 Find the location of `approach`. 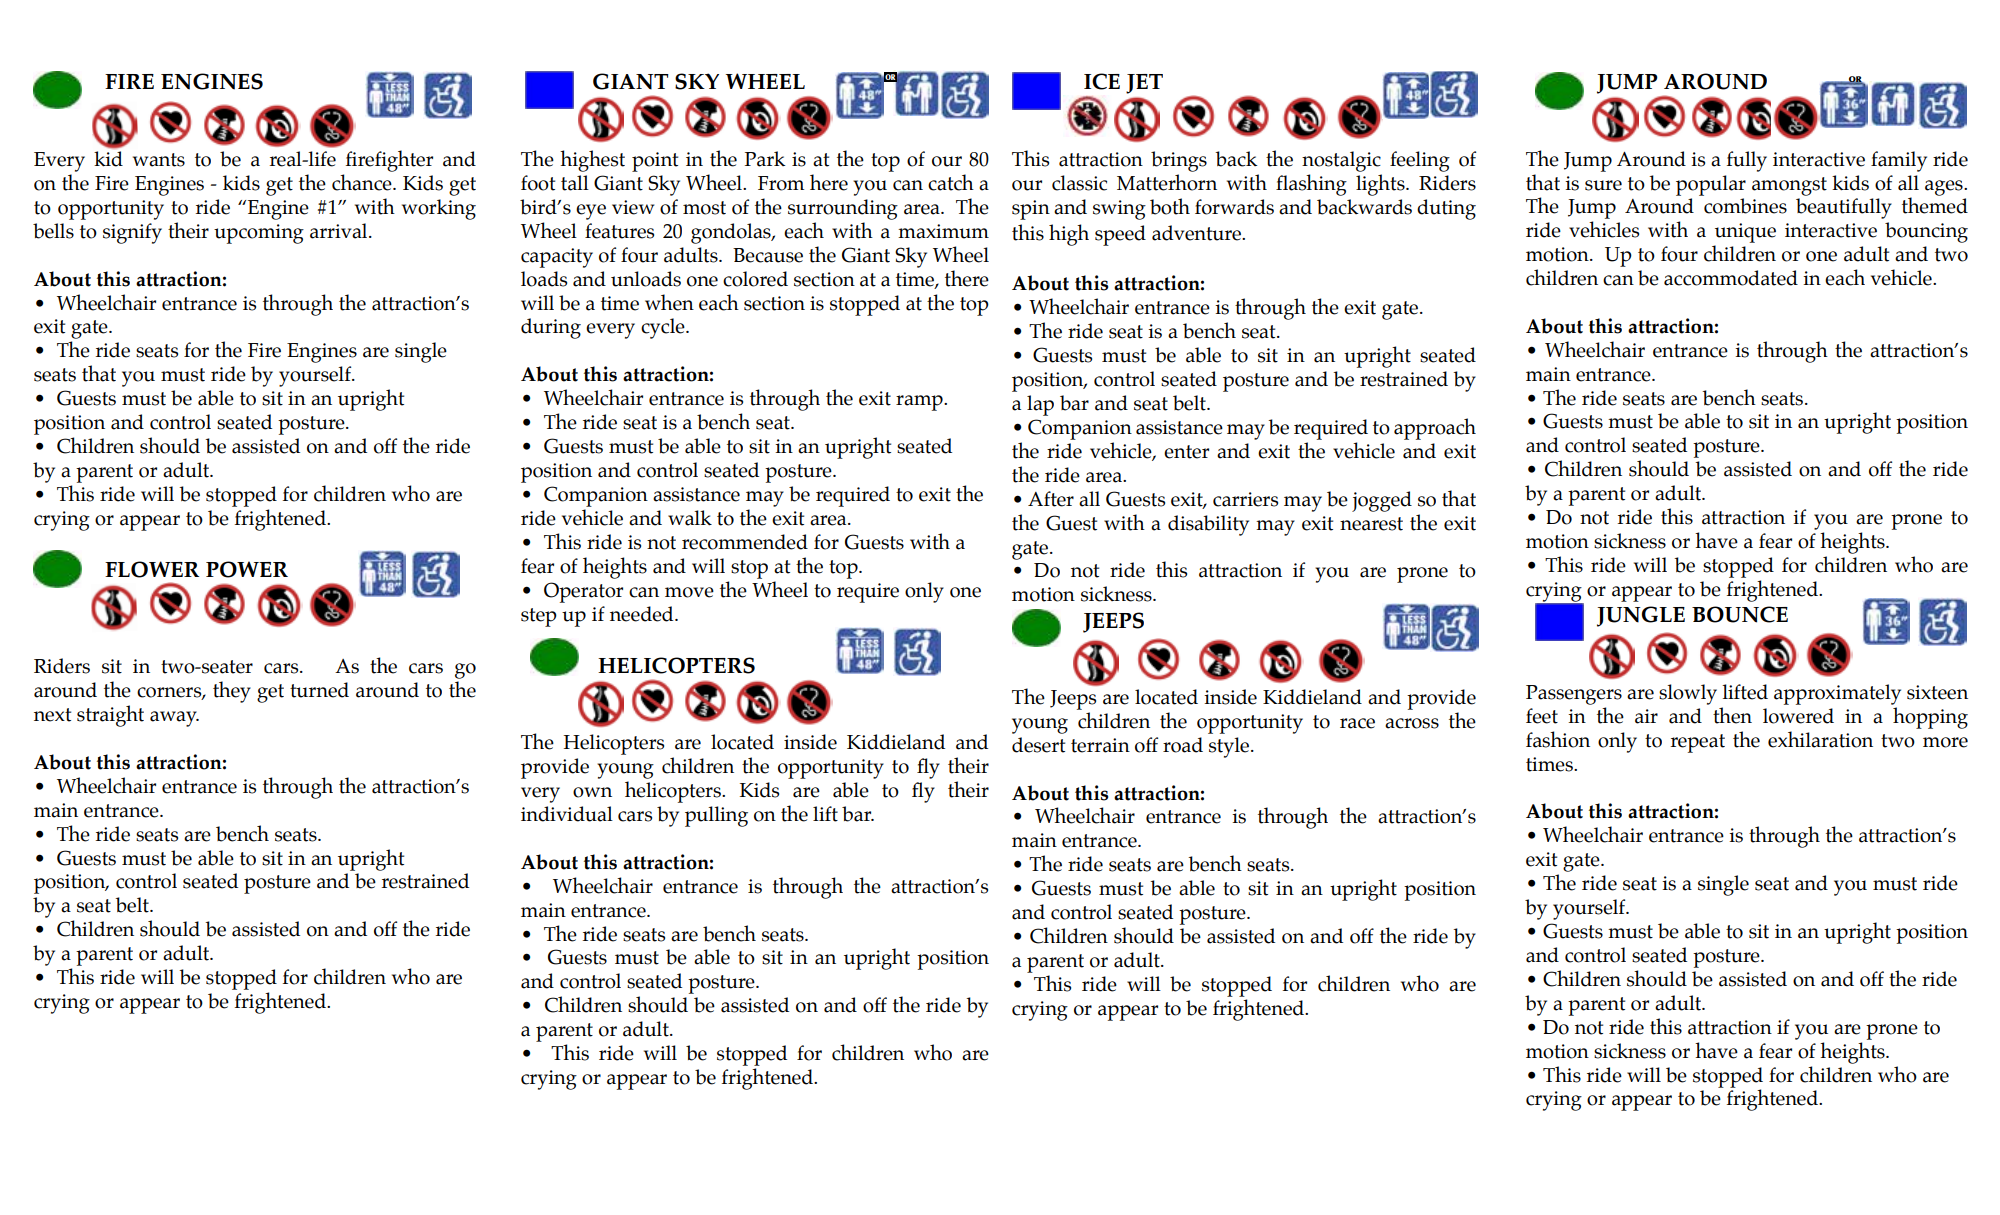

approach is located at coordinates (1435, 429).
